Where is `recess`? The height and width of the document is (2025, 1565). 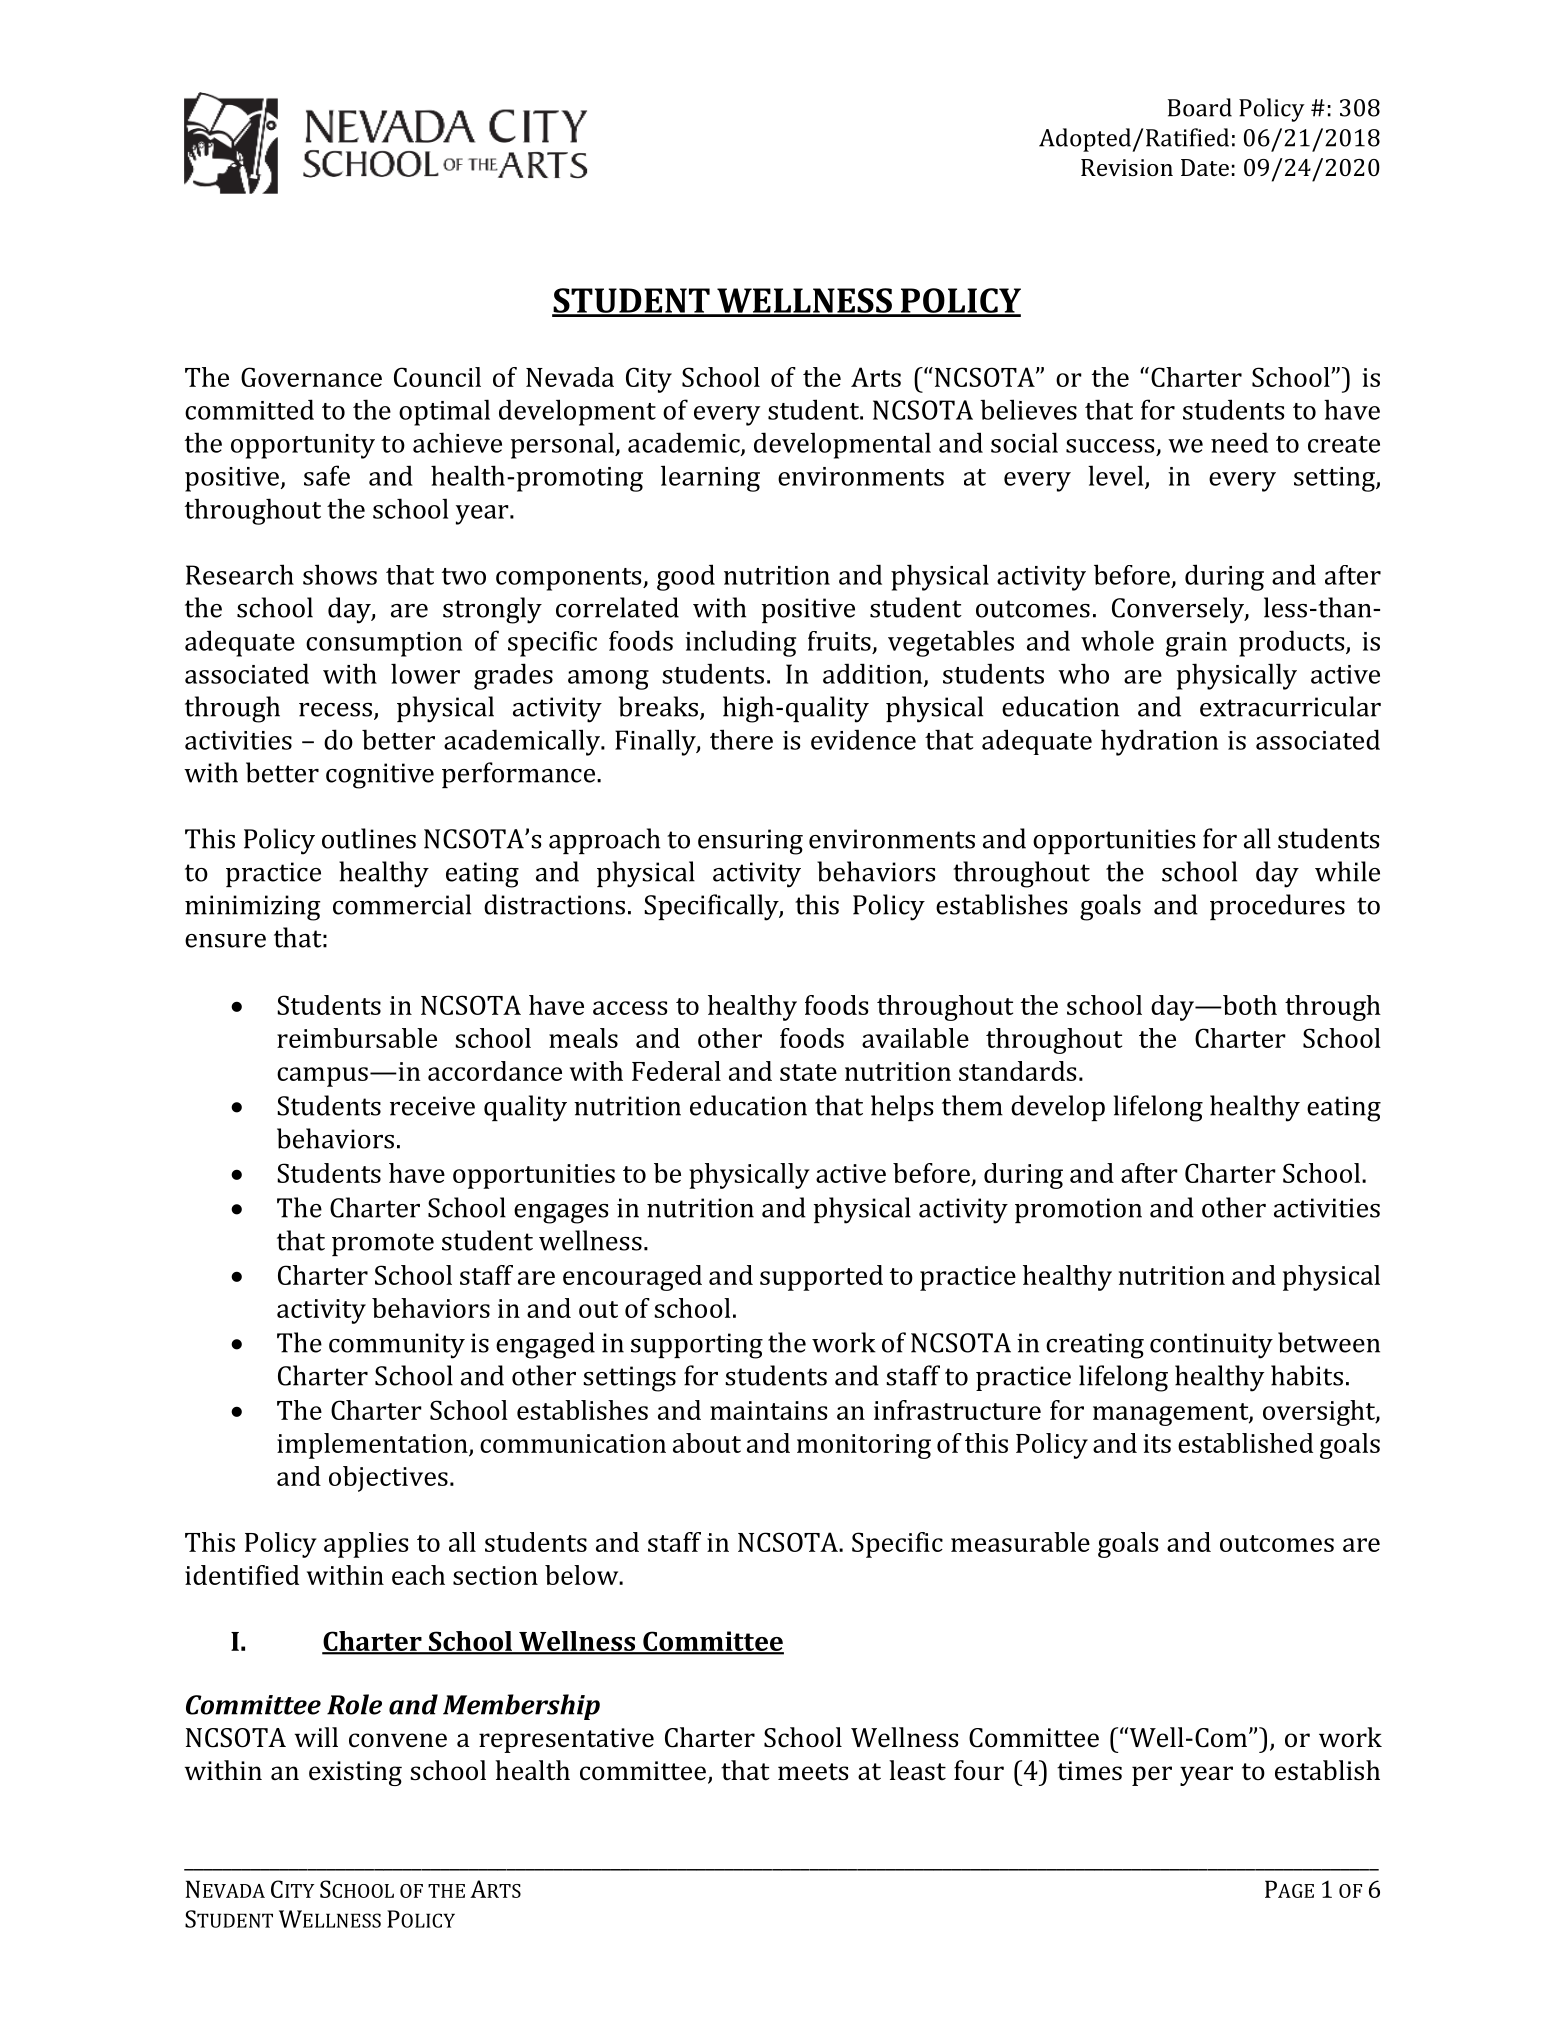 recess is located at coordinates (335, 710).
